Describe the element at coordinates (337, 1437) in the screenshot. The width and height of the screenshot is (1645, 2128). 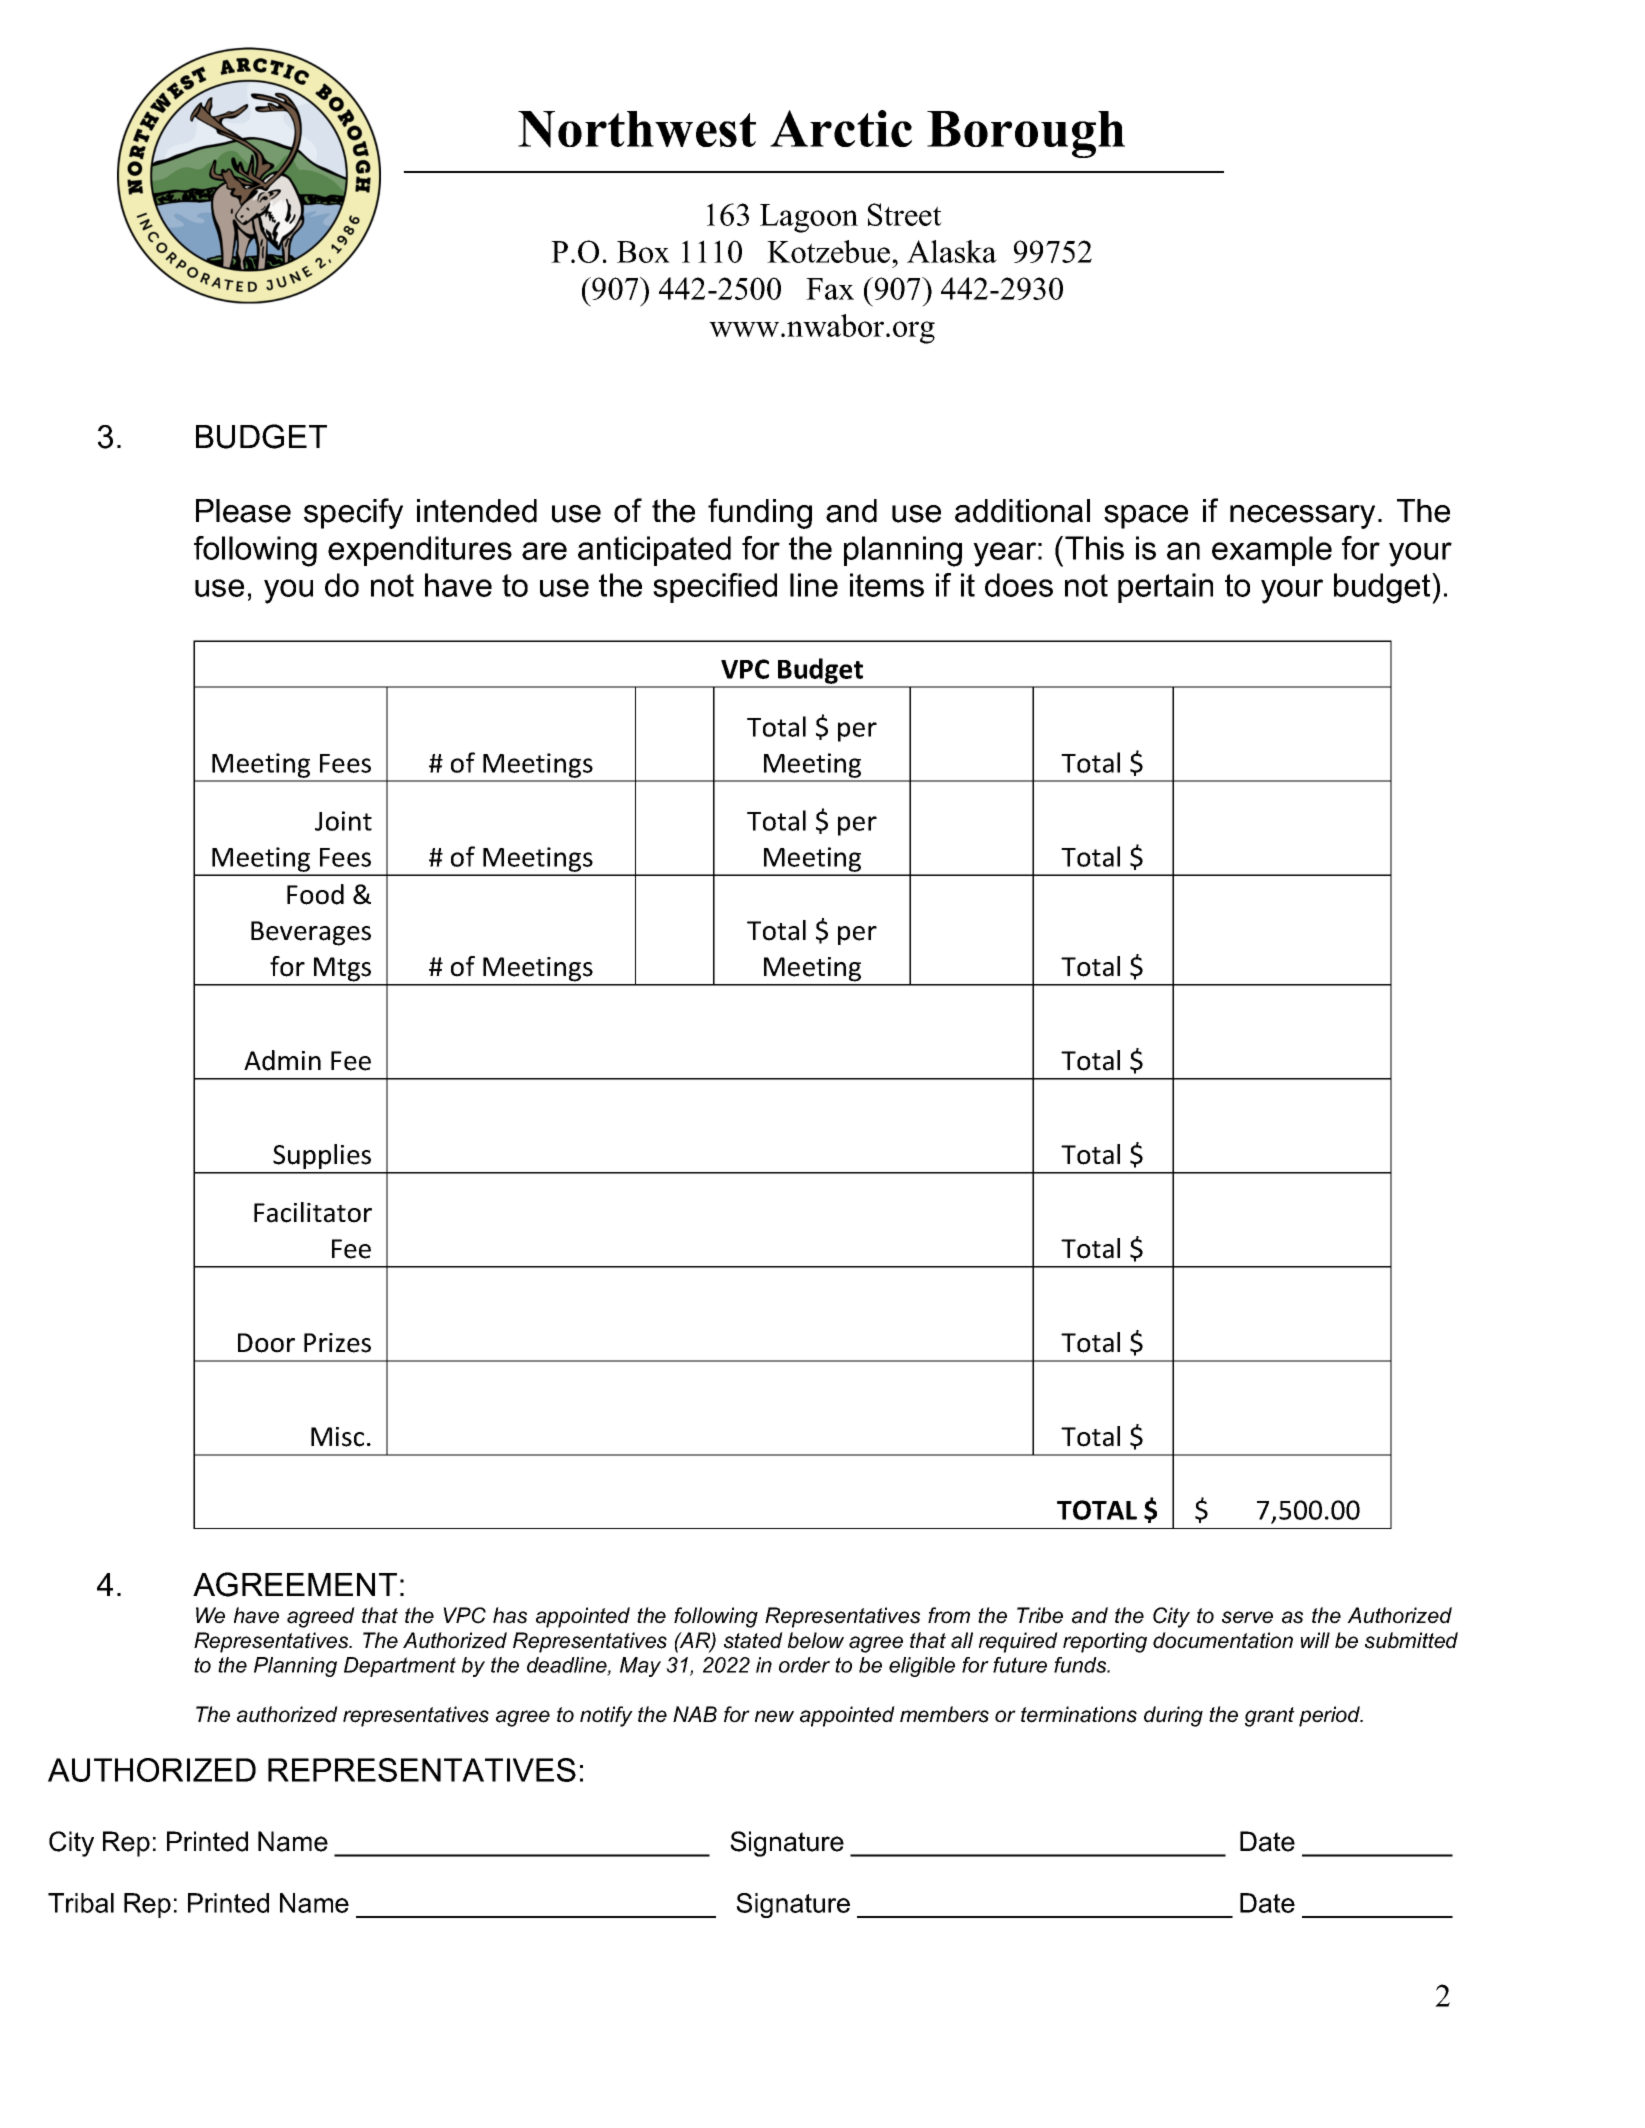
I see `Misc` at that location.
